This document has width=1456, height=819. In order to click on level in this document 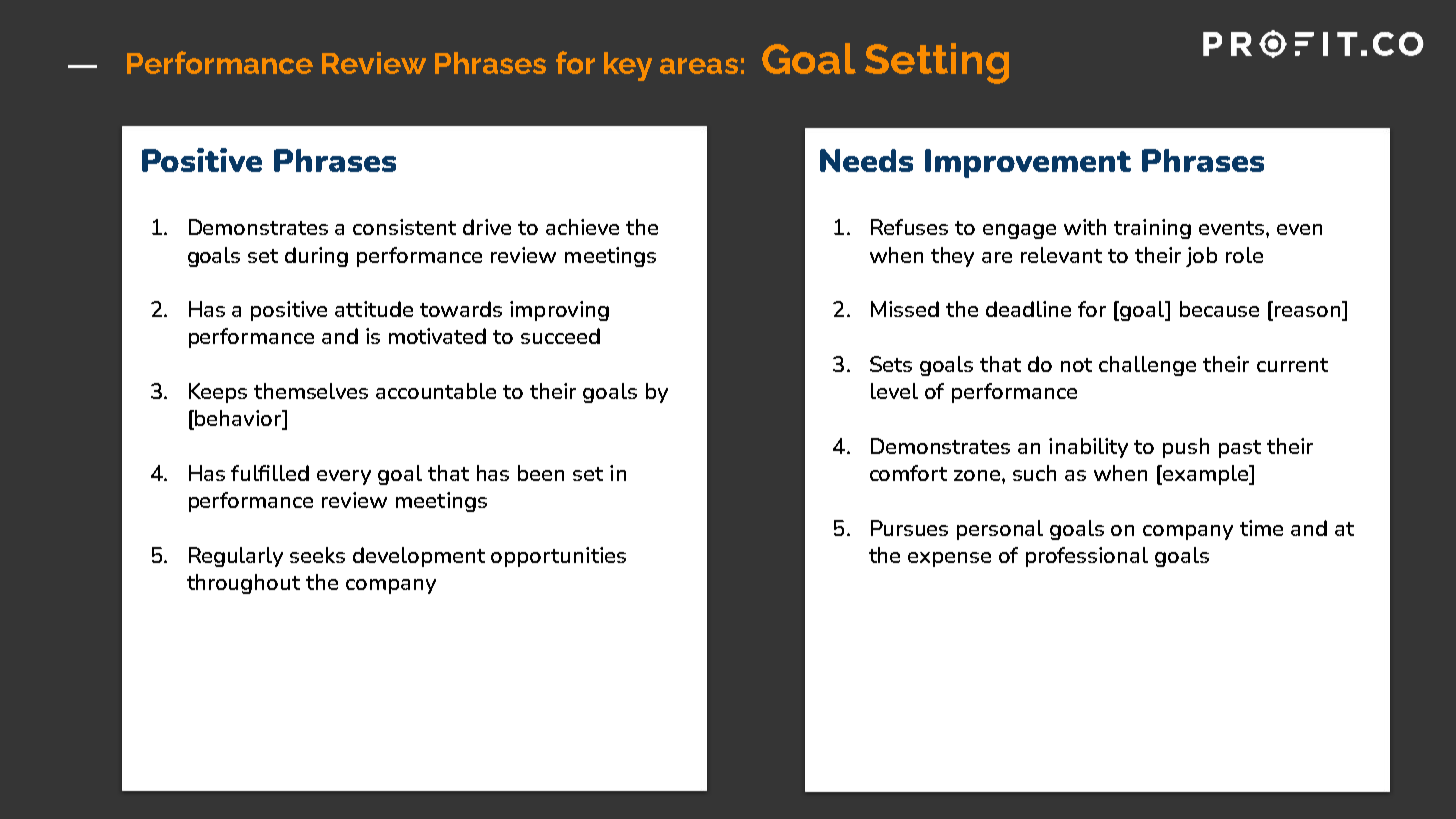, I will do `click(894, 391)`.
